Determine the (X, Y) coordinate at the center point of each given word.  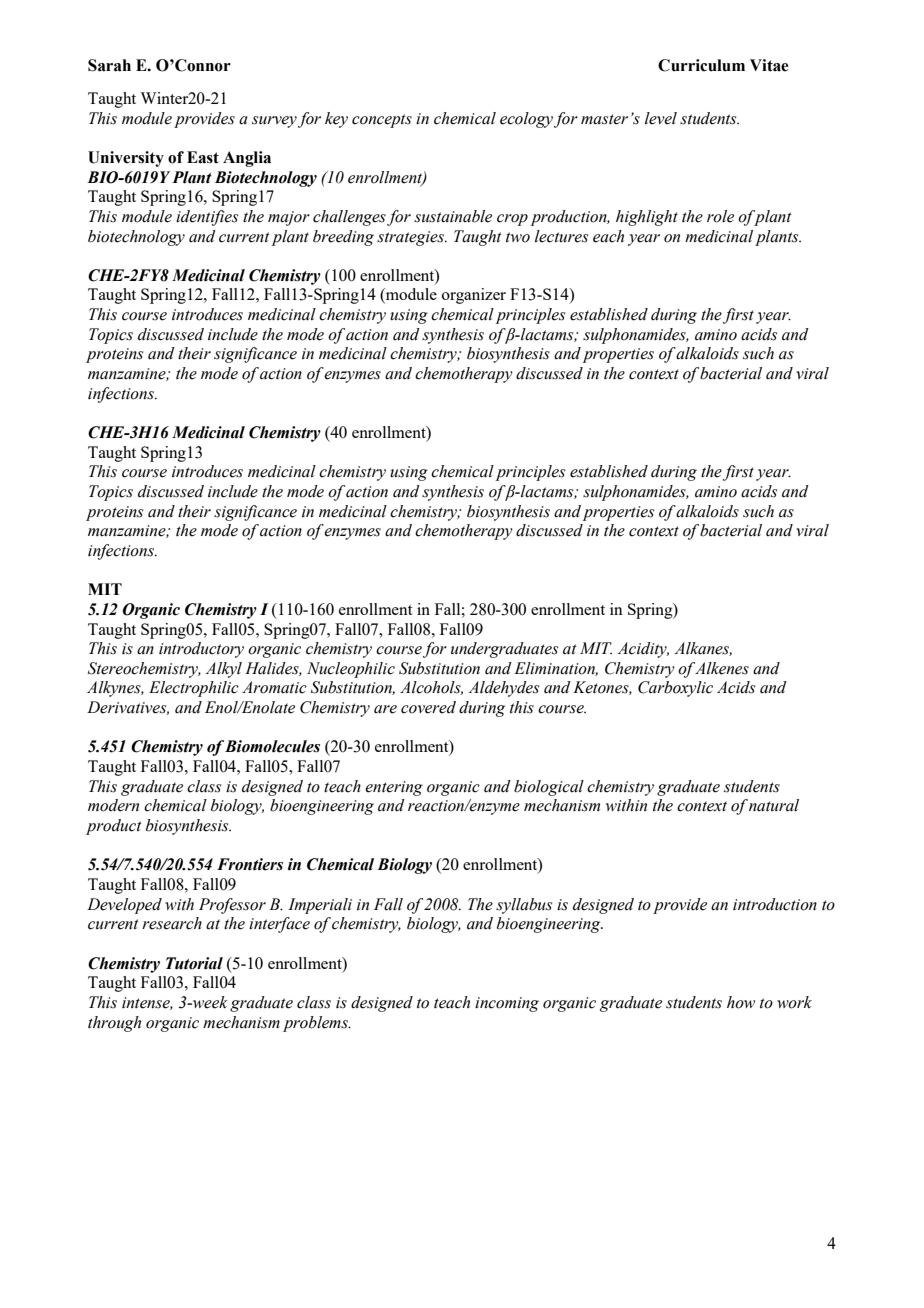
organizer (474, 296)
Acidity (643, 650)
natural (774, 805)
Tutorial (194, 963)
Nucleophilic (351, 670)
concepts (382, 121)
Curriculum (701, 65)
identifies (207, 218)
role (720, 216)
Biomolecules (272, 746)
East (203, 157)
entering (394, 788)
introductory (201, 650)
